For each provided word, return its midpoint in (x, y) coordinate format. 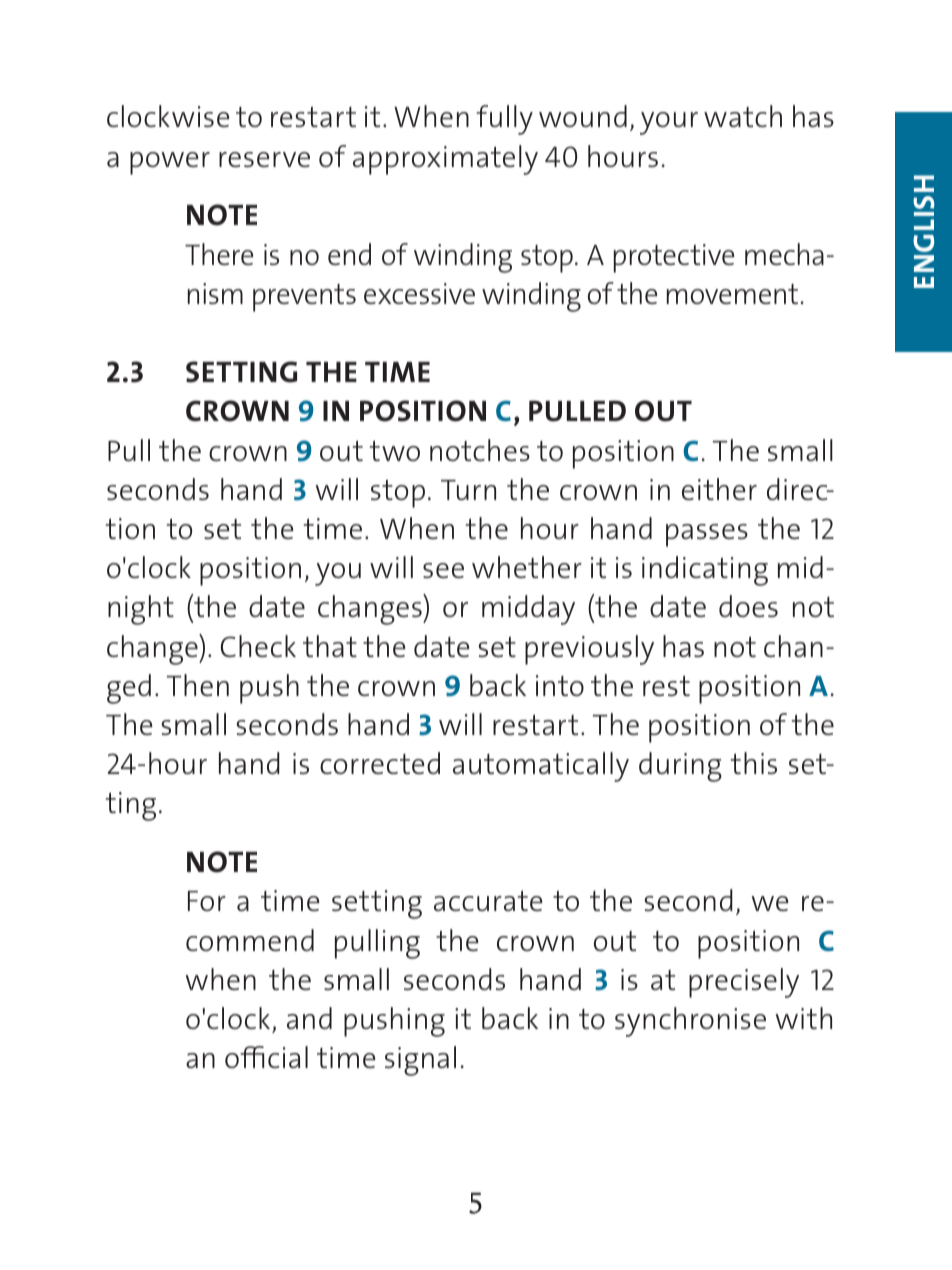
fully (504, 120)
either (719, 489)
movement (734, 294)
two (395, 451)
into (560, 685)
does (748, 606)
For (207, 901)
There (219, 254)
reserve (264, 159)
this (754, 763)
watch (743, 116)
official (266, 1057)
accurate (488, 901)
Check (258, 646)
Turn (468, 490)
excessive (419, 293)
